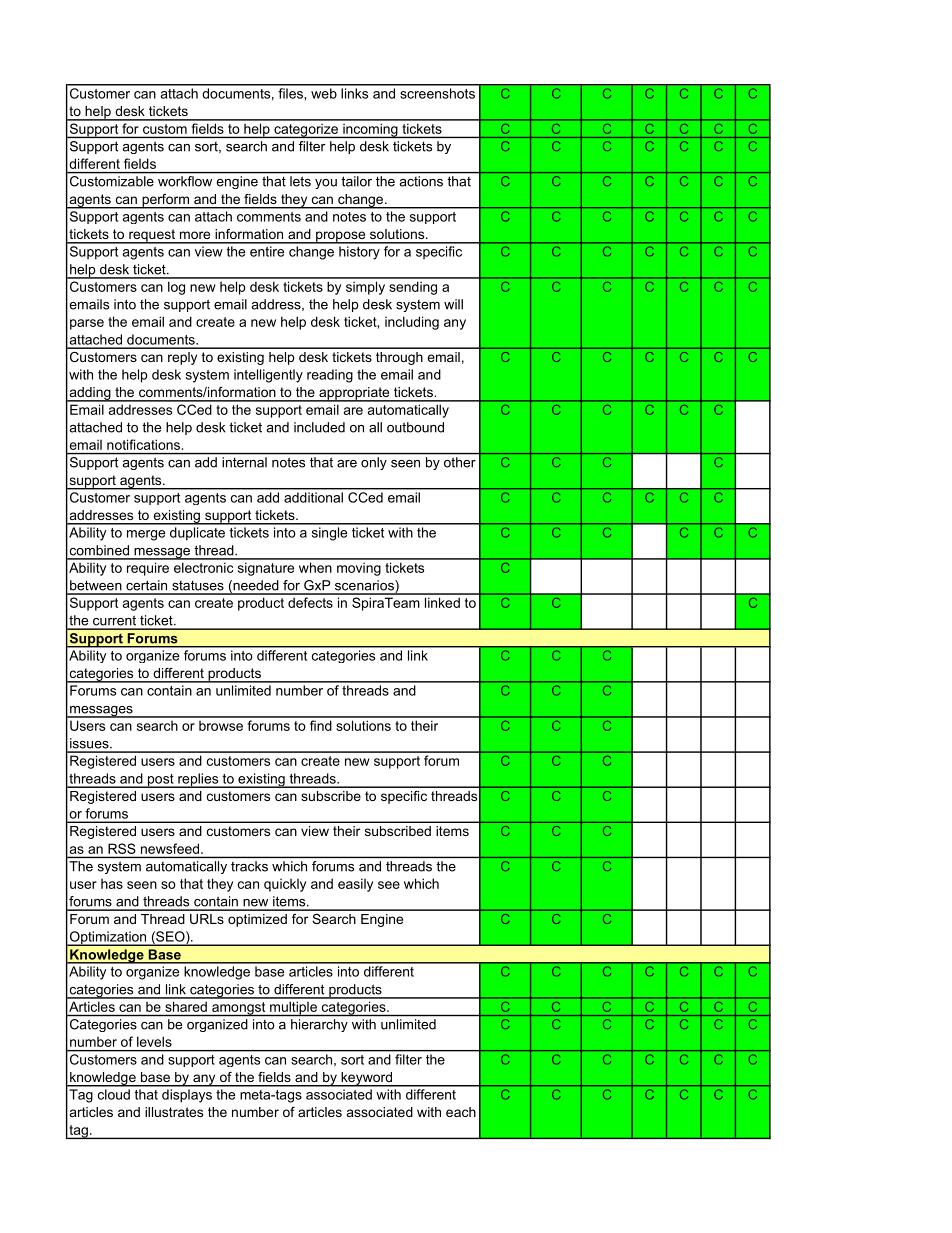 This image has width=952, height=1233. Describe the element at coordinates (421, 181) in the image. I see `actions` at that location.
